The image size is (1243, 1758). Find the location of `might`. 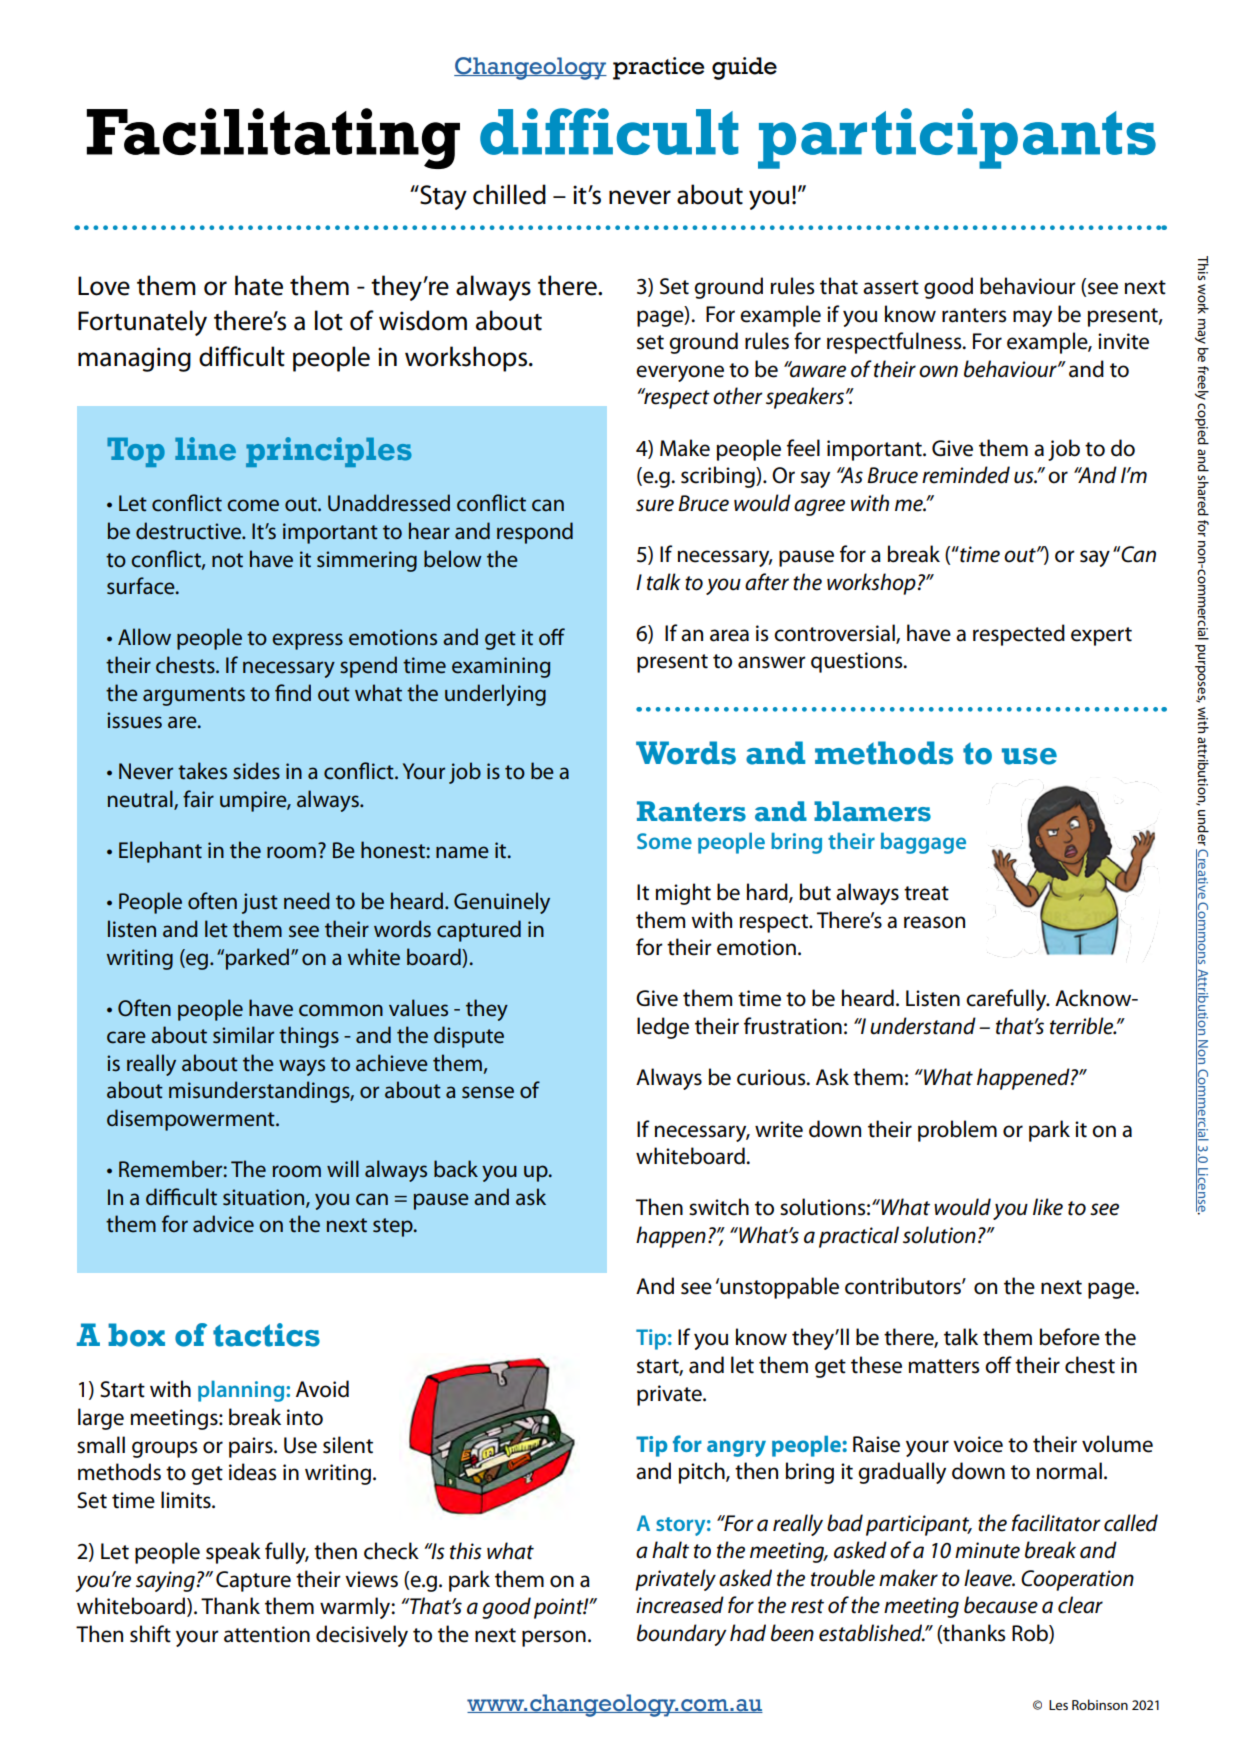

might is located at coordinates (683, 894).
